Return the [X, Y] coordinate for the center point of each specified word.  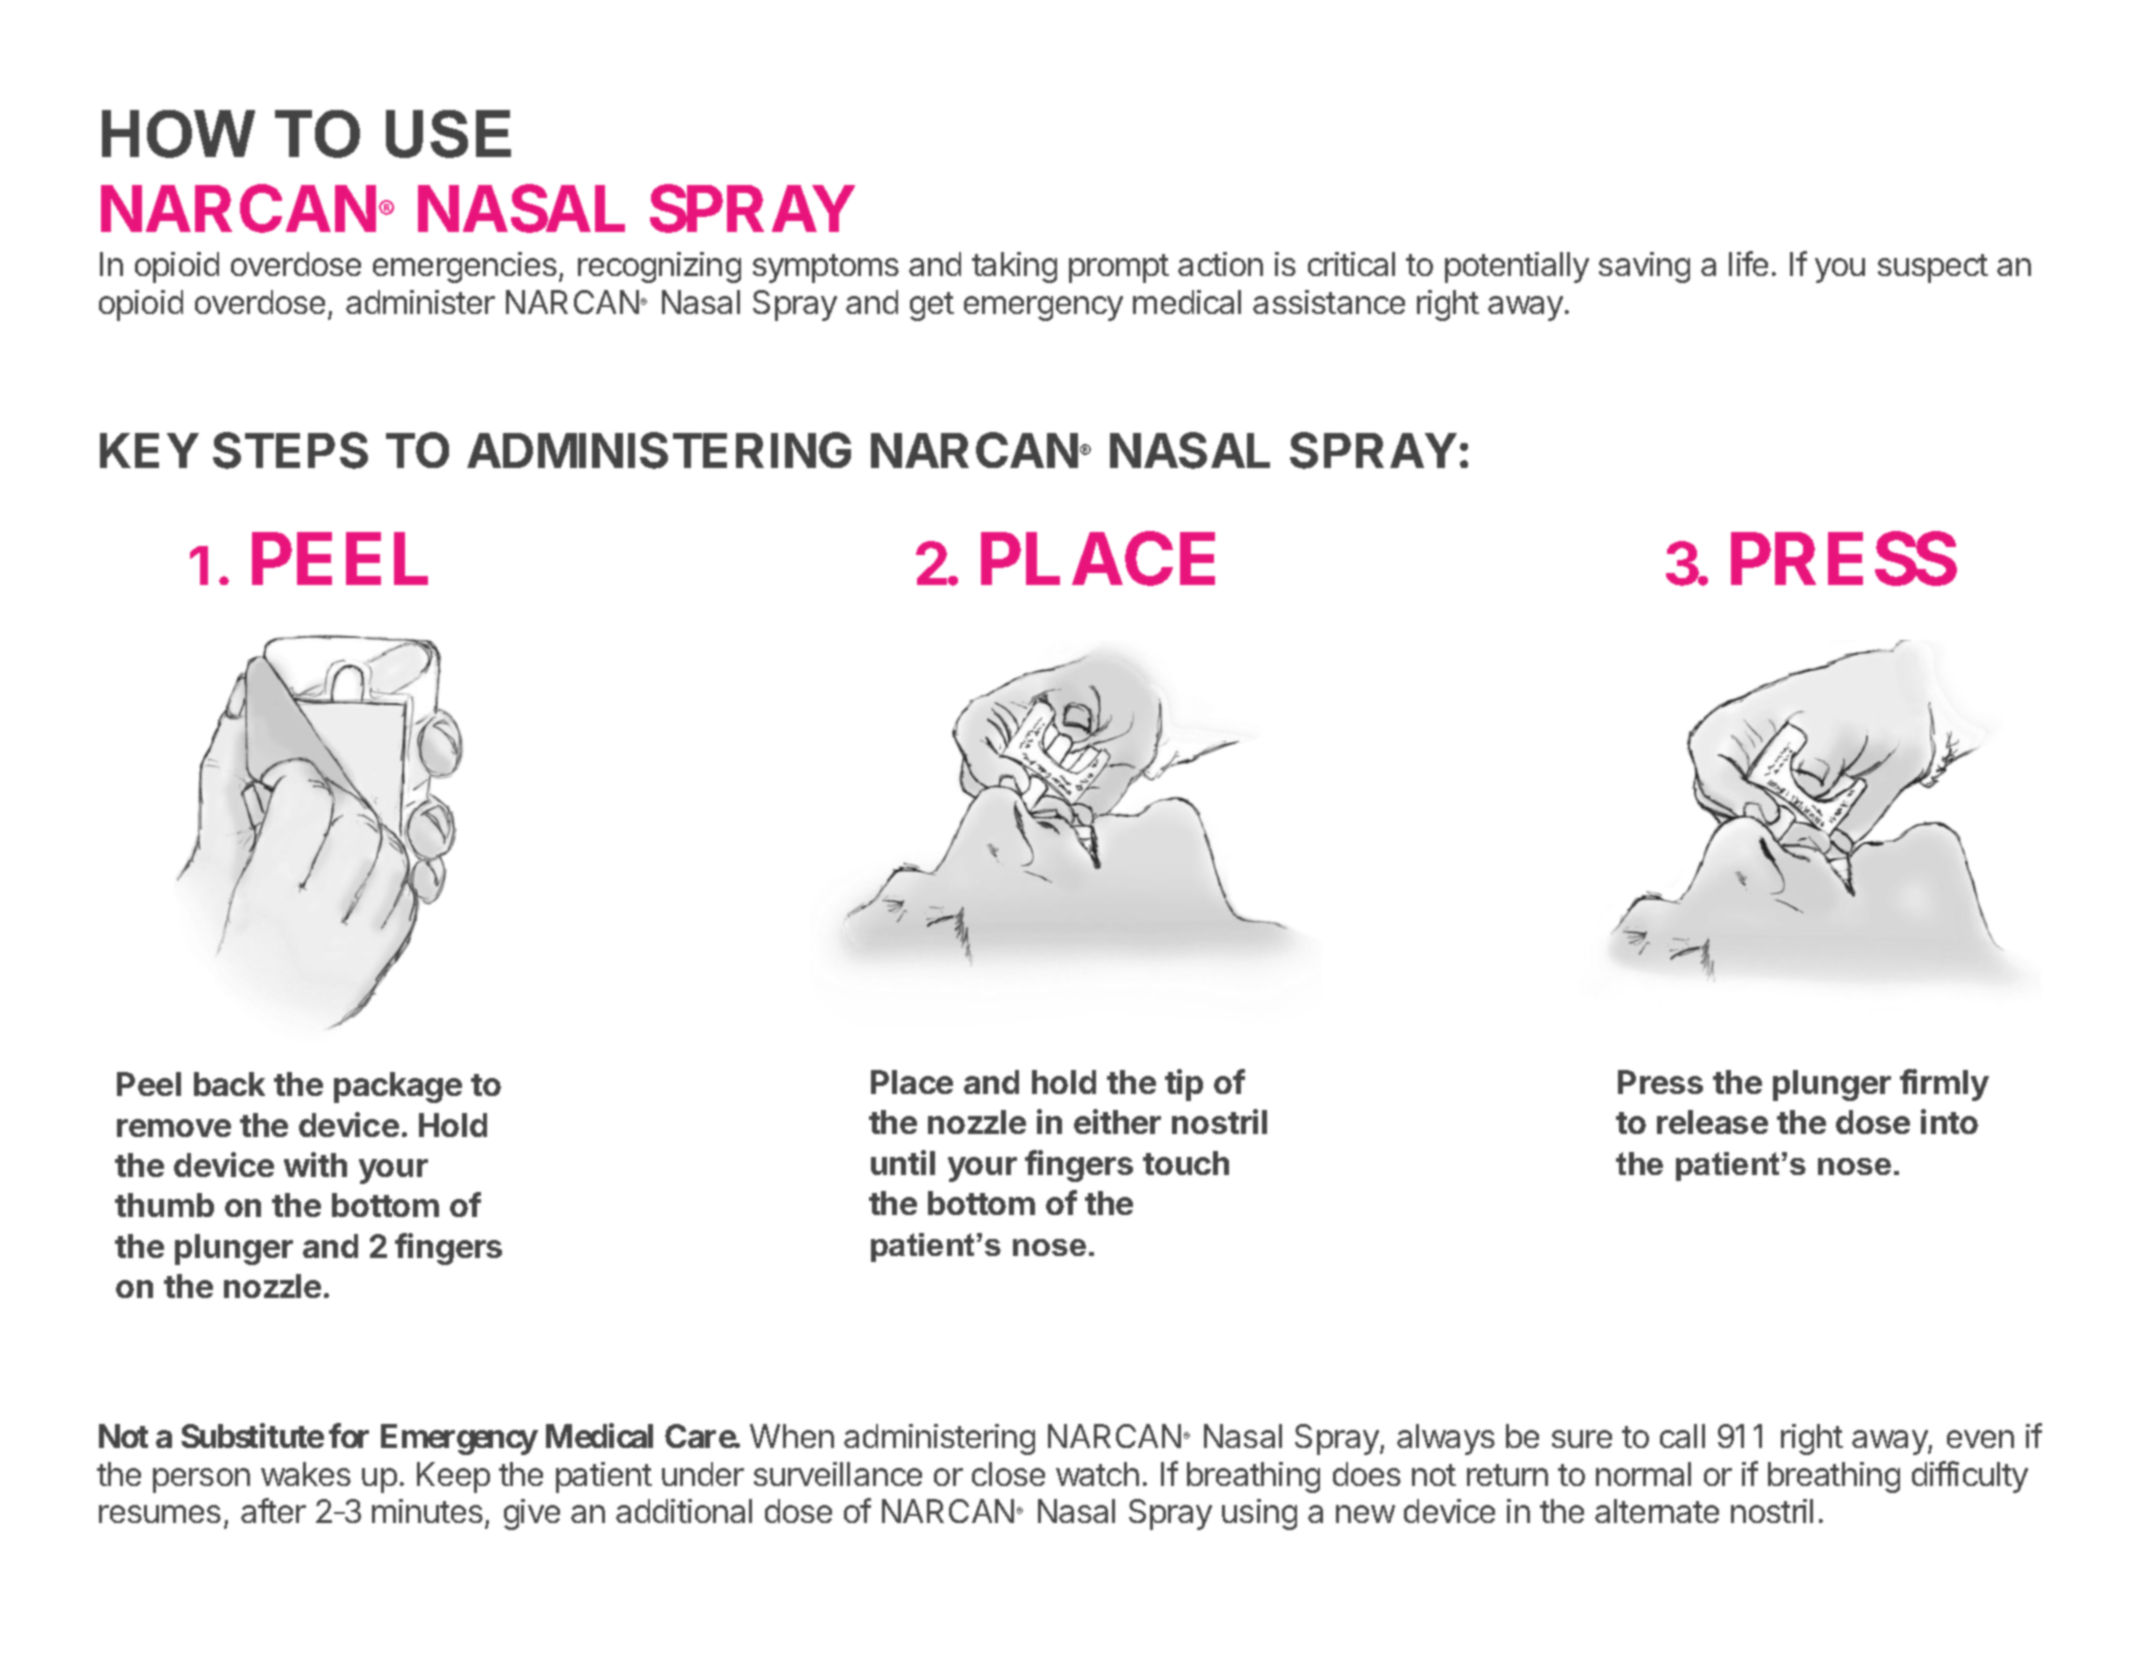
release [1712, 1122]
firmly [1944, 1085]
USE [448, 134]
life [1748, 263]
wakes [306, 1474]
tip [1184, 1085]
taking [1014, 267]
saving [1644, 267]
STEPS [290, 450]
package [398, 1087]
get [932, 306]
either [1117, 1121]
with [315, 1164]
